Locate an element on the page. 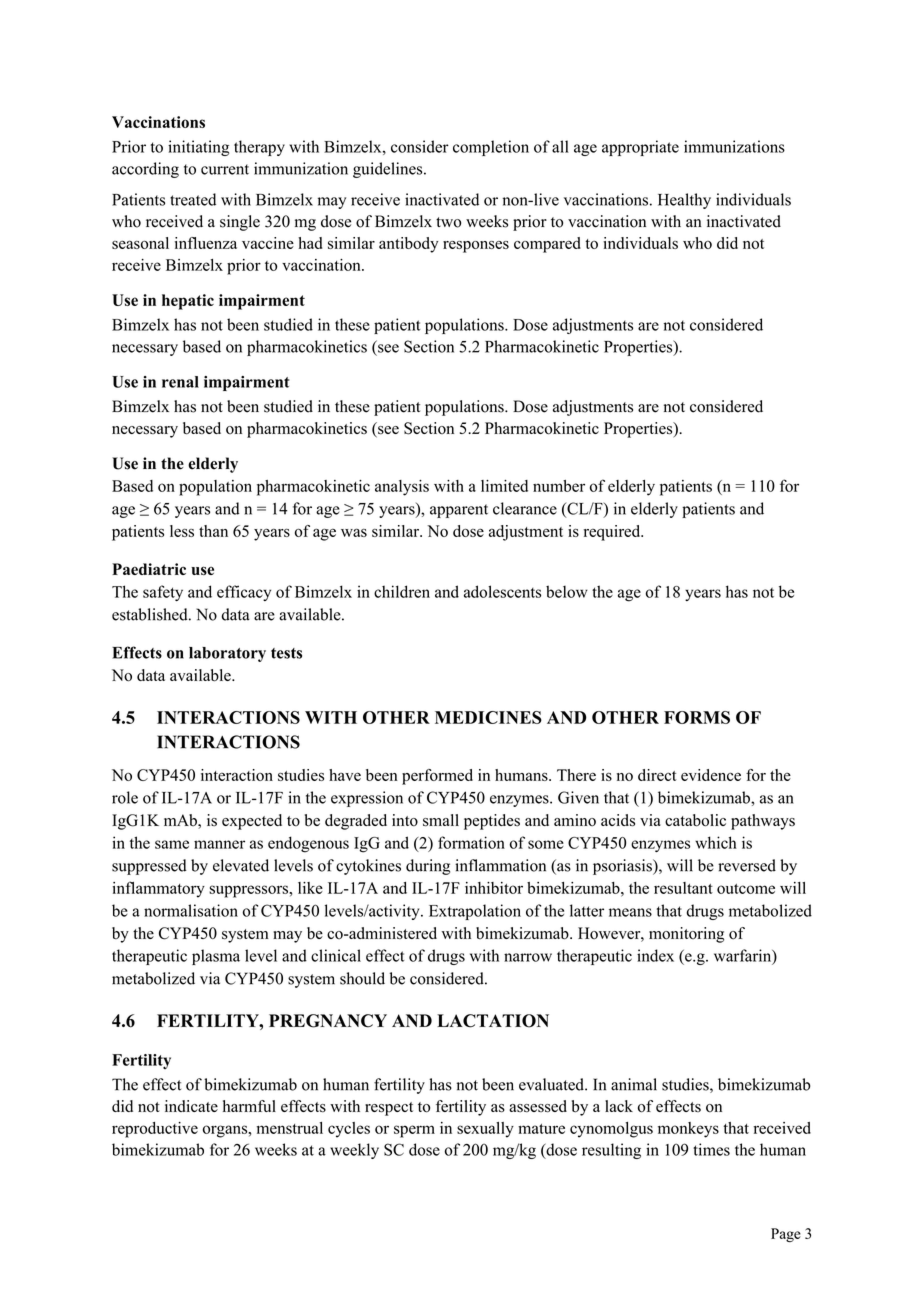 This document has height=1308, width=924. Healthy is located at coordinates (684, 201).
